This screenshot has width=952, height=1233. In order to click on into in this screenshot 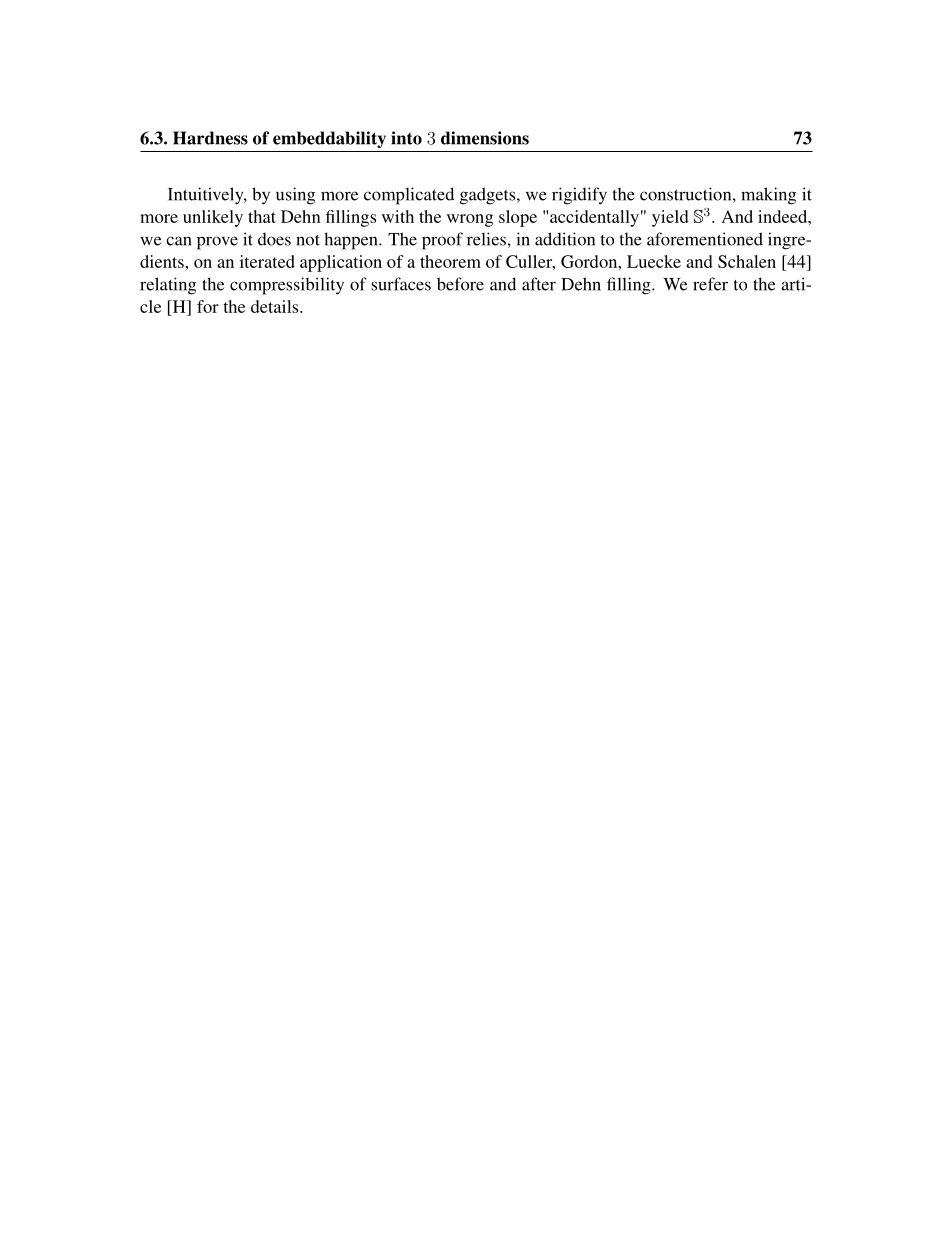, I will do `click(406, 138)`.
